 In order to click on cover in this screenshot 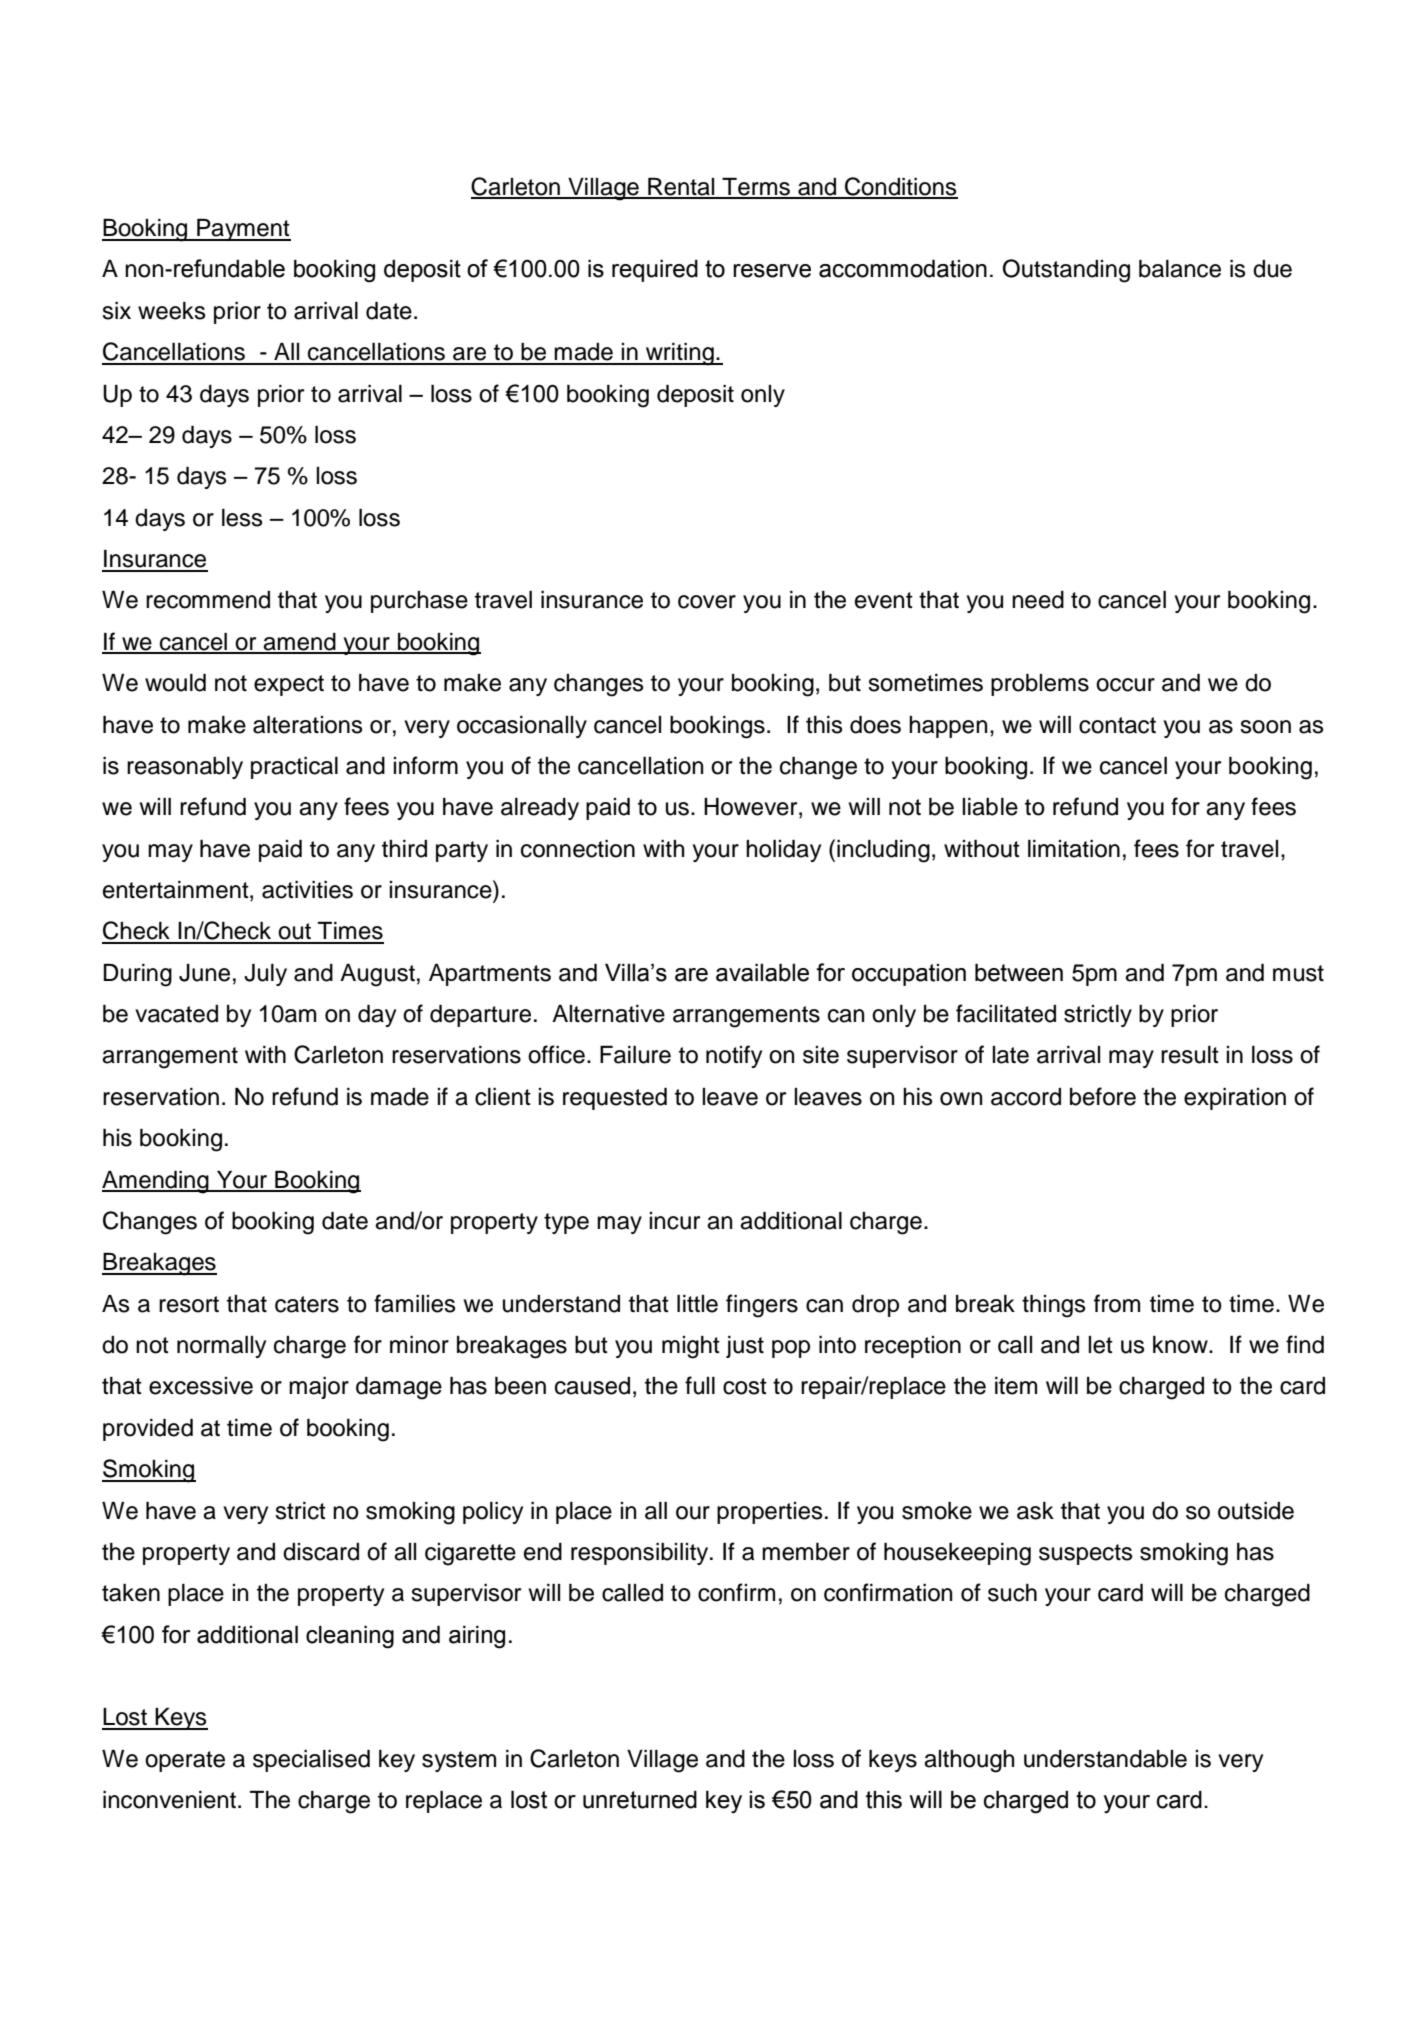, I will do `click(707, 602)`.
